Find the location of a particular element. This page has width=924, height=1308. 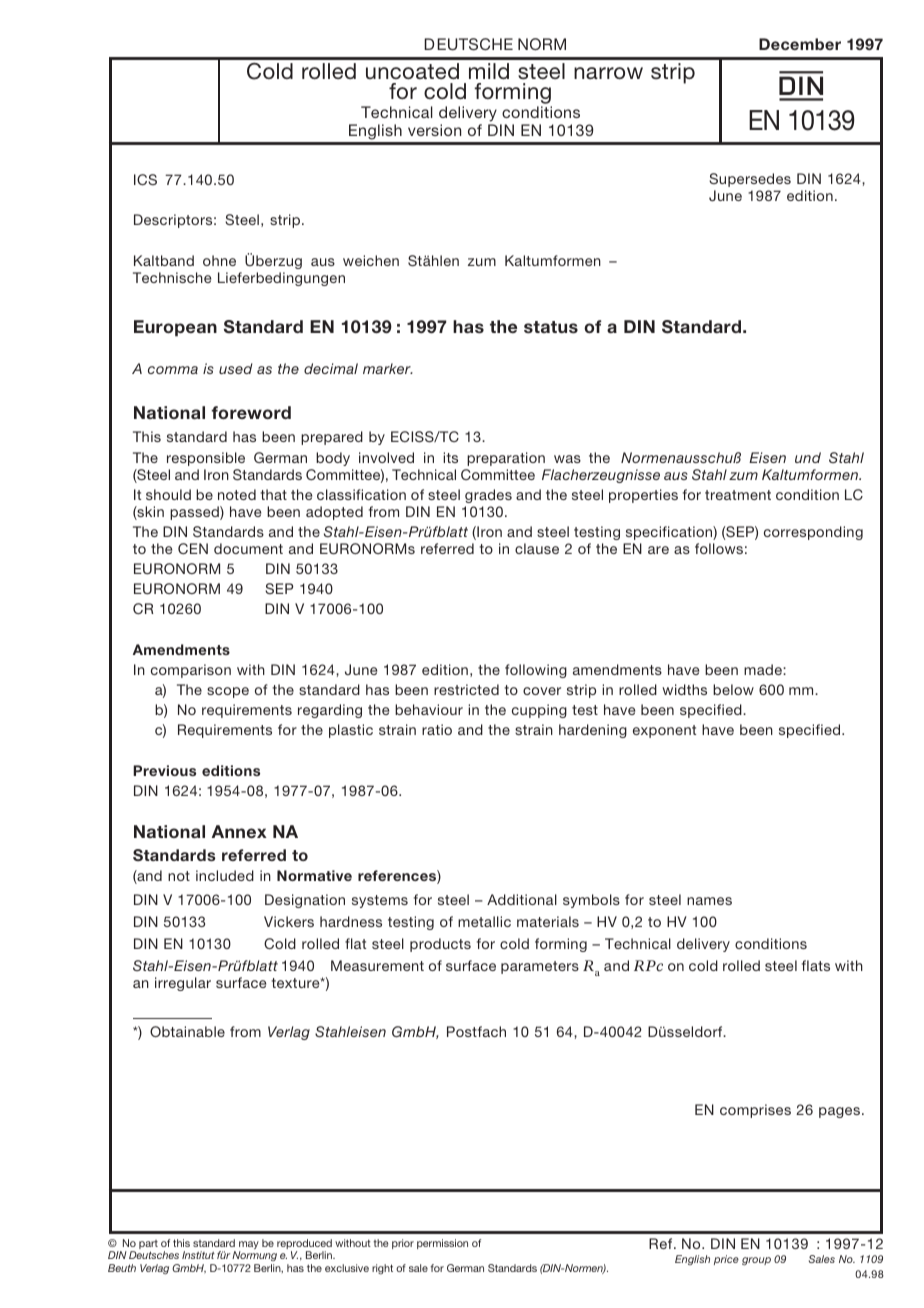

may is located at coordinates (249, 1246).
